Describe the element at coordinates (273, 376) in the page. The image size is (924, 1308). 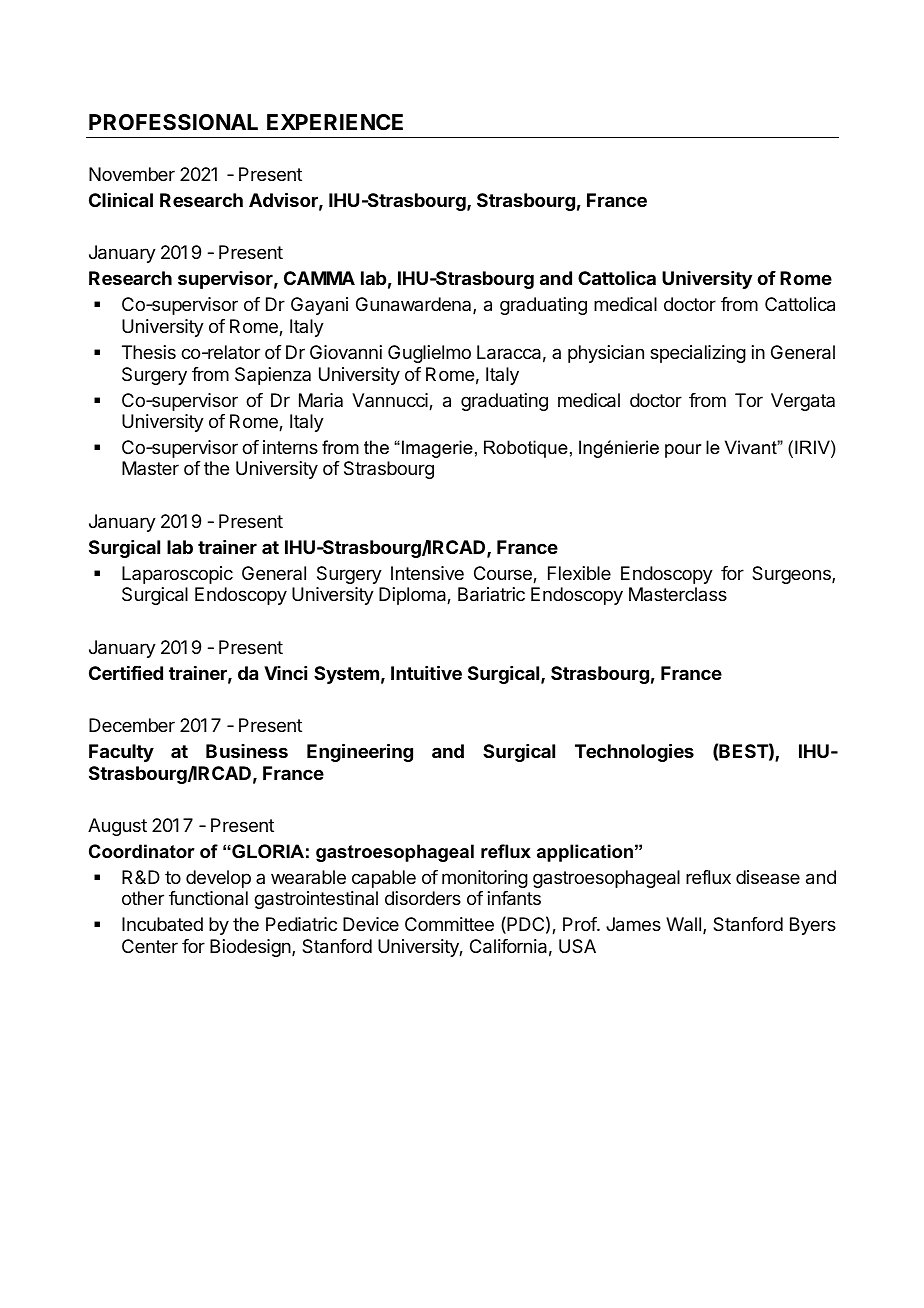
I see `Sapienza` at that location.
